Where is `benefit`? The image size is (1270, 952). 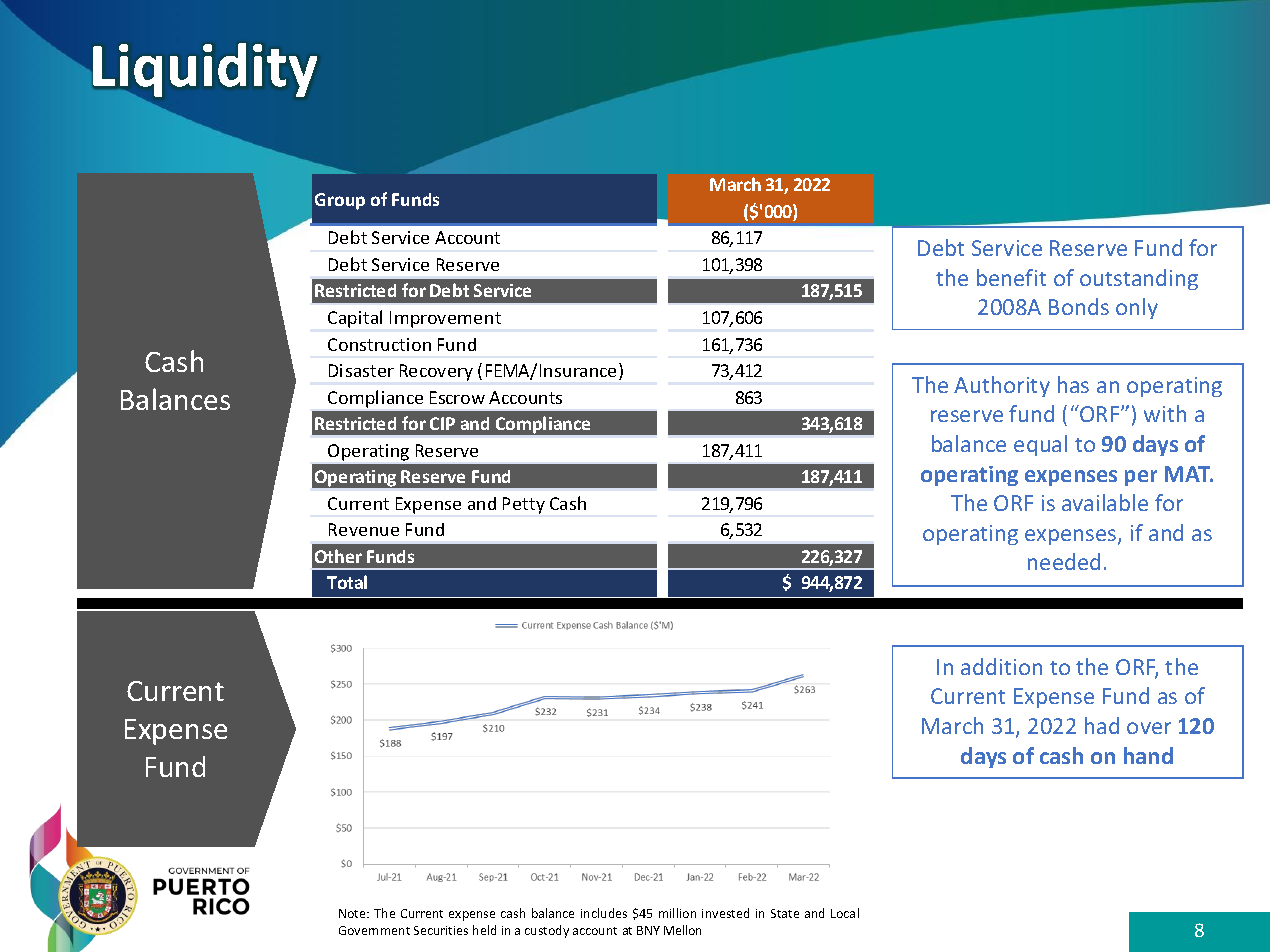
benefit is located at coordinates (1011, 277).
